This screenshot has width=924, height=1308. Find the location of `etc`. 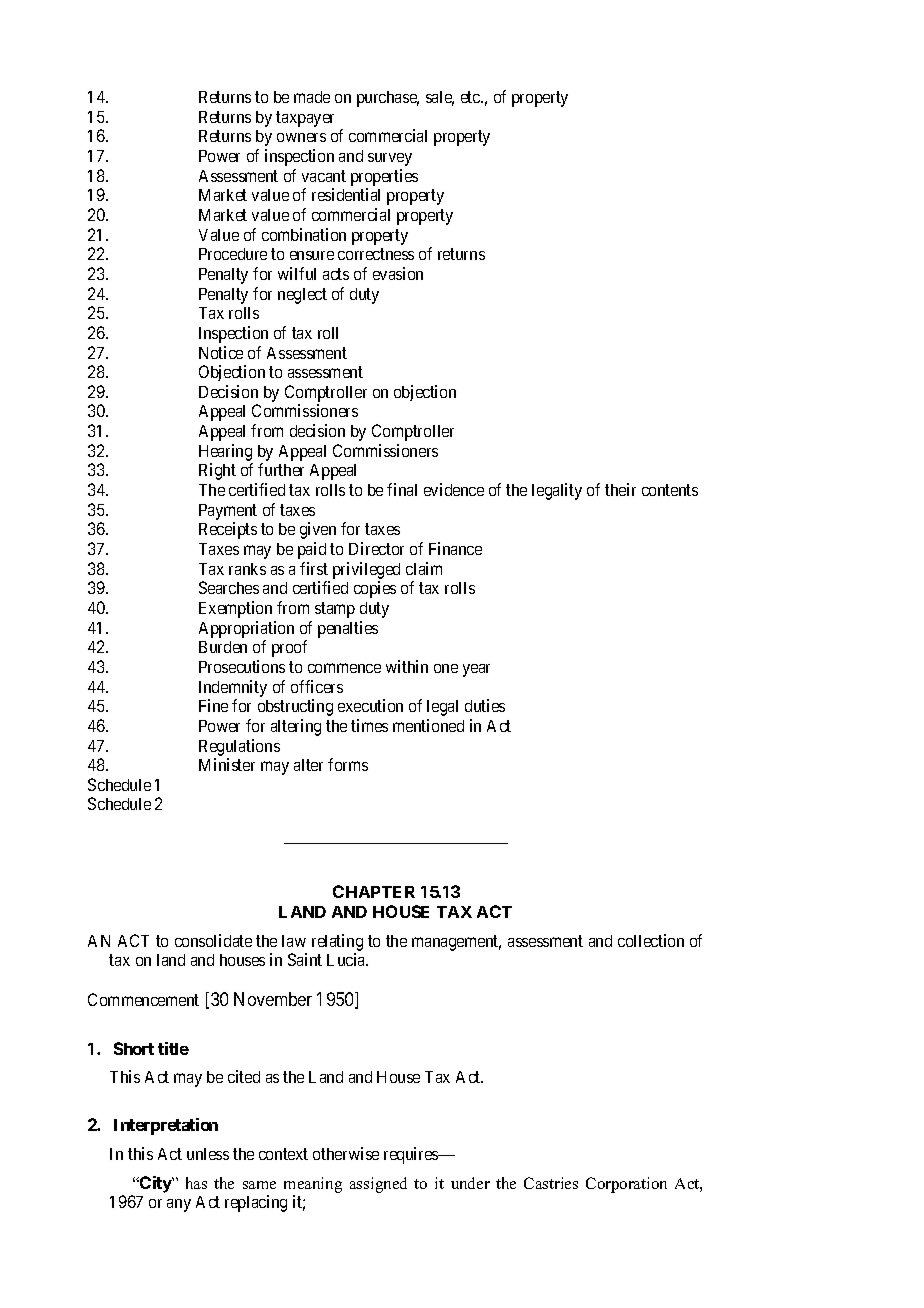

etc is located at coordinates (471, 97).
